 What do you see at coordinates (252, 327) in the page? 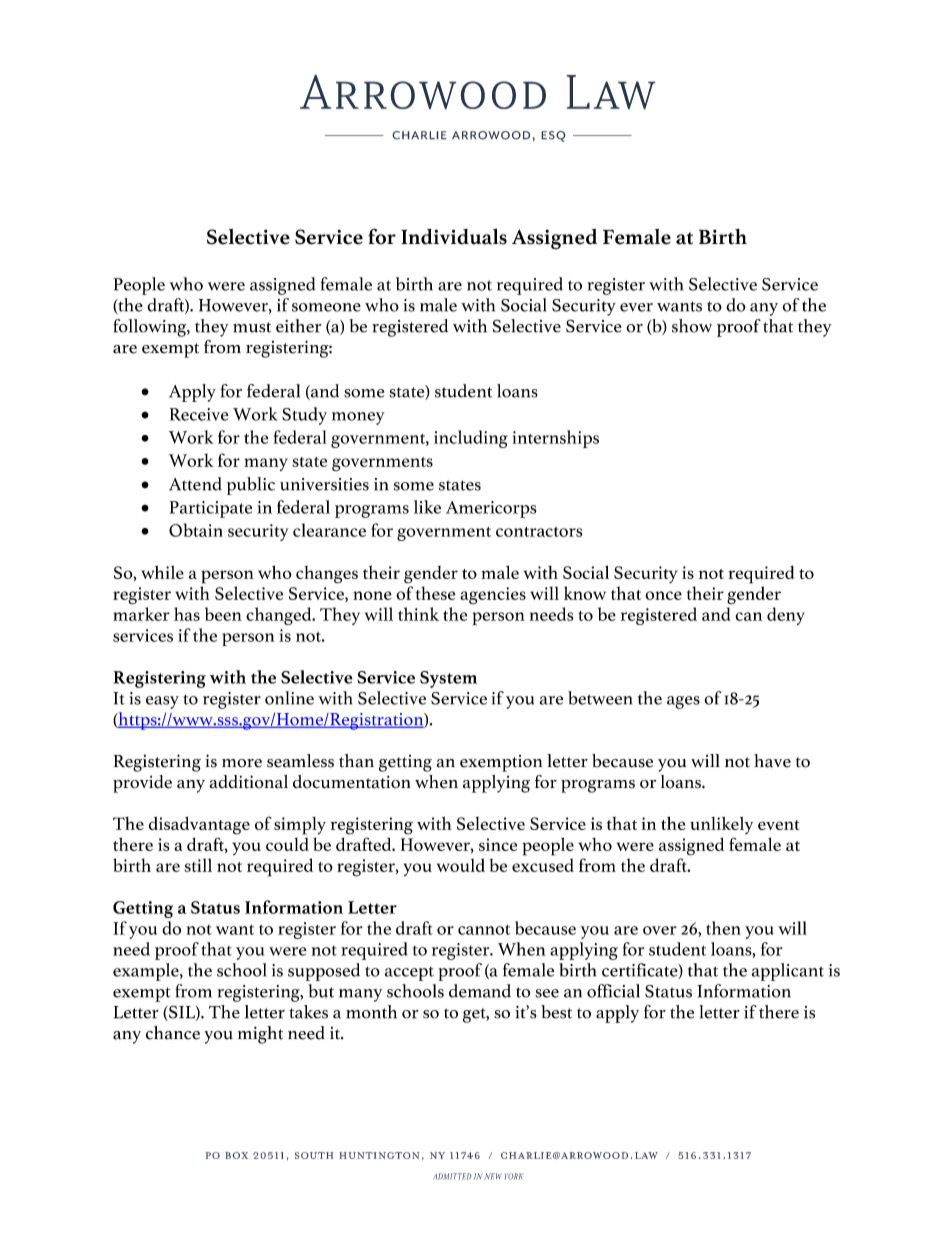
I see `must` at bounding box center [252, 327].
